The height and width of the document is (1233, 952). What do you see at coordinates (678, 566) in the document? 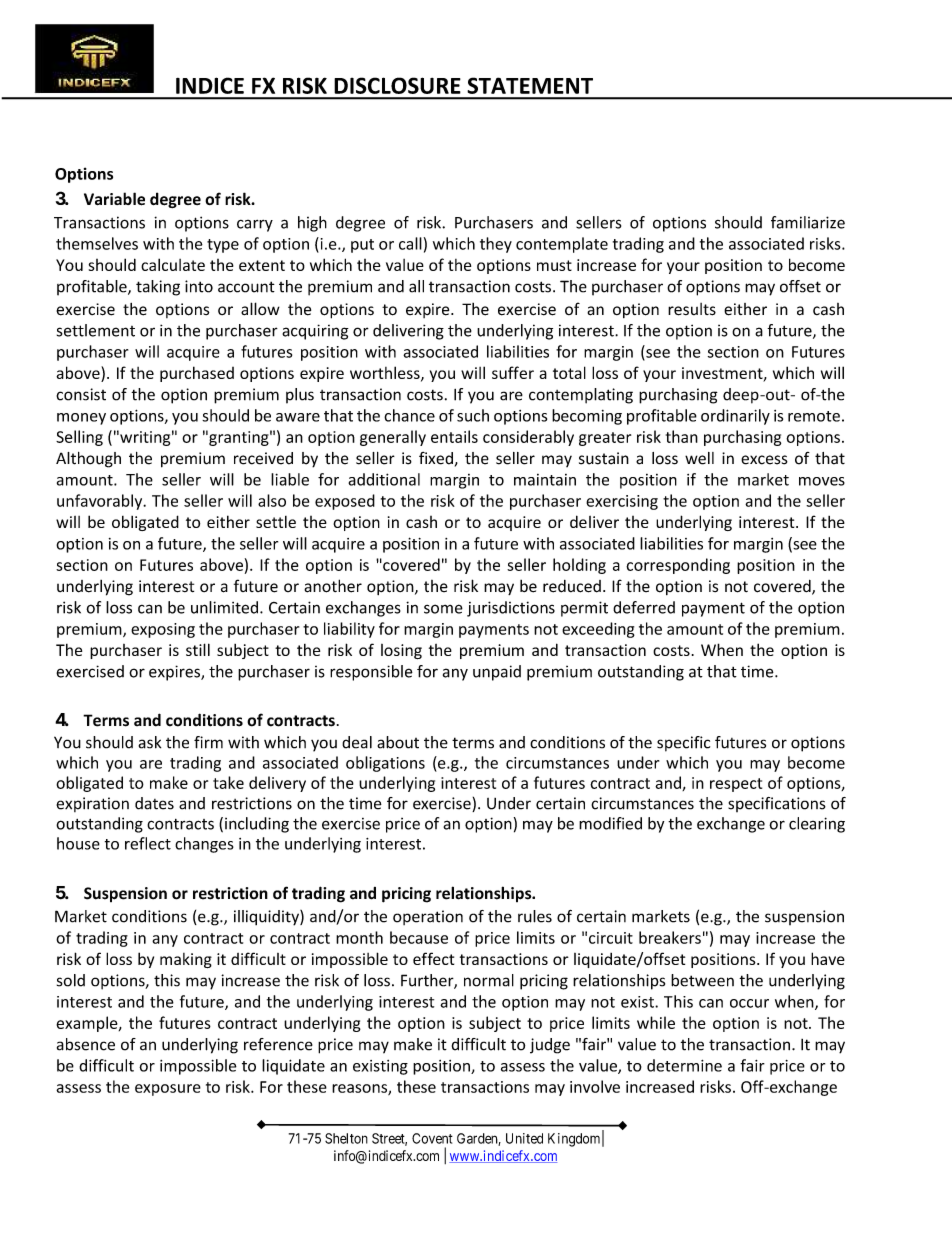
I see `corresponding` at bounding box center [678, 566].
